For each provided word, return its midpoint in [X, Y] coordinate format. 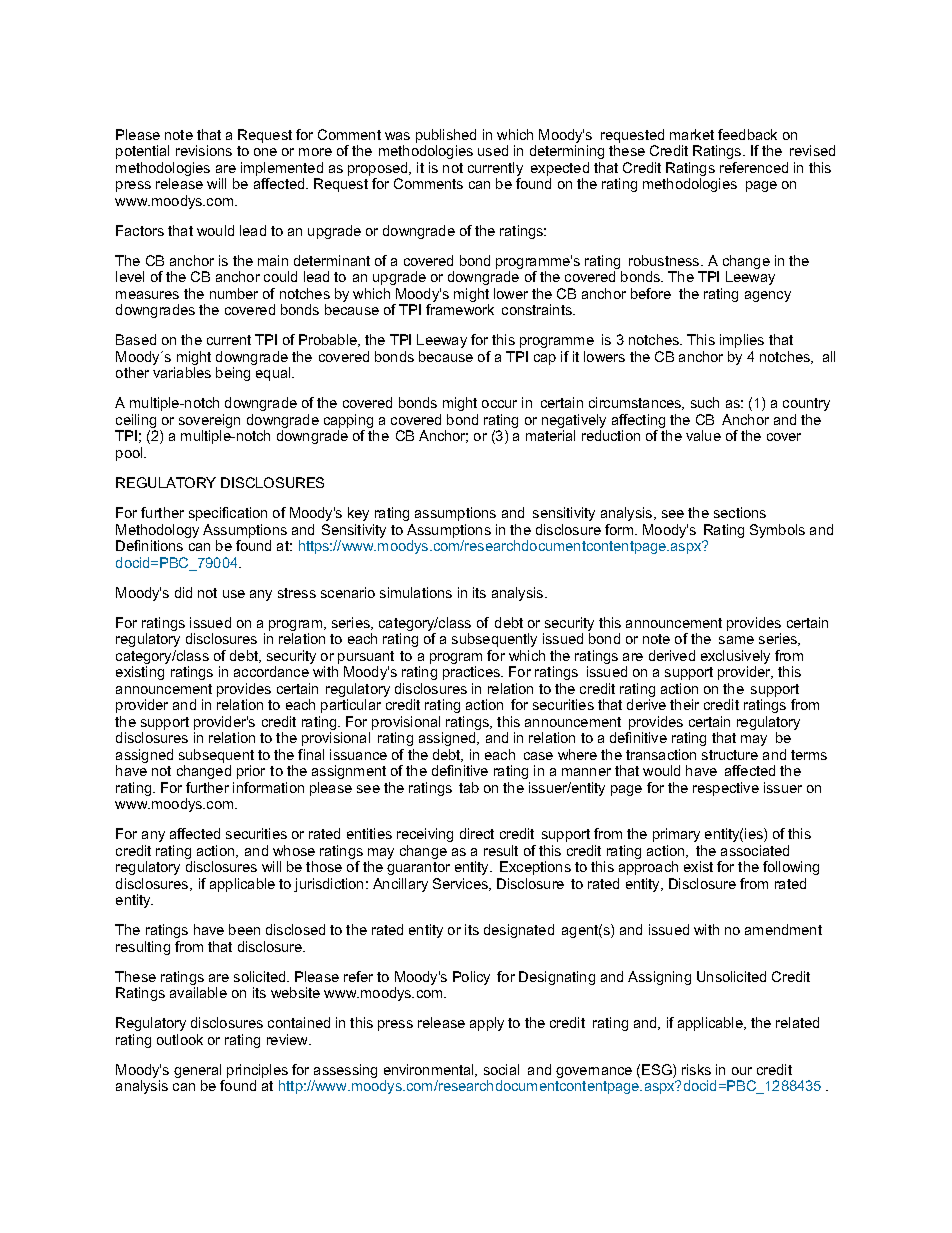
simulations [416, 592]
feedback [747, 134]
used [493, 150]
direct [477, 833]
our [742, 1071]
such [705, 402]
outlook [180, 1039]
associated [755, 850]
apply [487, 1024]
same [736, 640]
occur [499, 404]
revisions [204, 150]
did [183, 592]
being [233, 374]
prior [251, 772]
